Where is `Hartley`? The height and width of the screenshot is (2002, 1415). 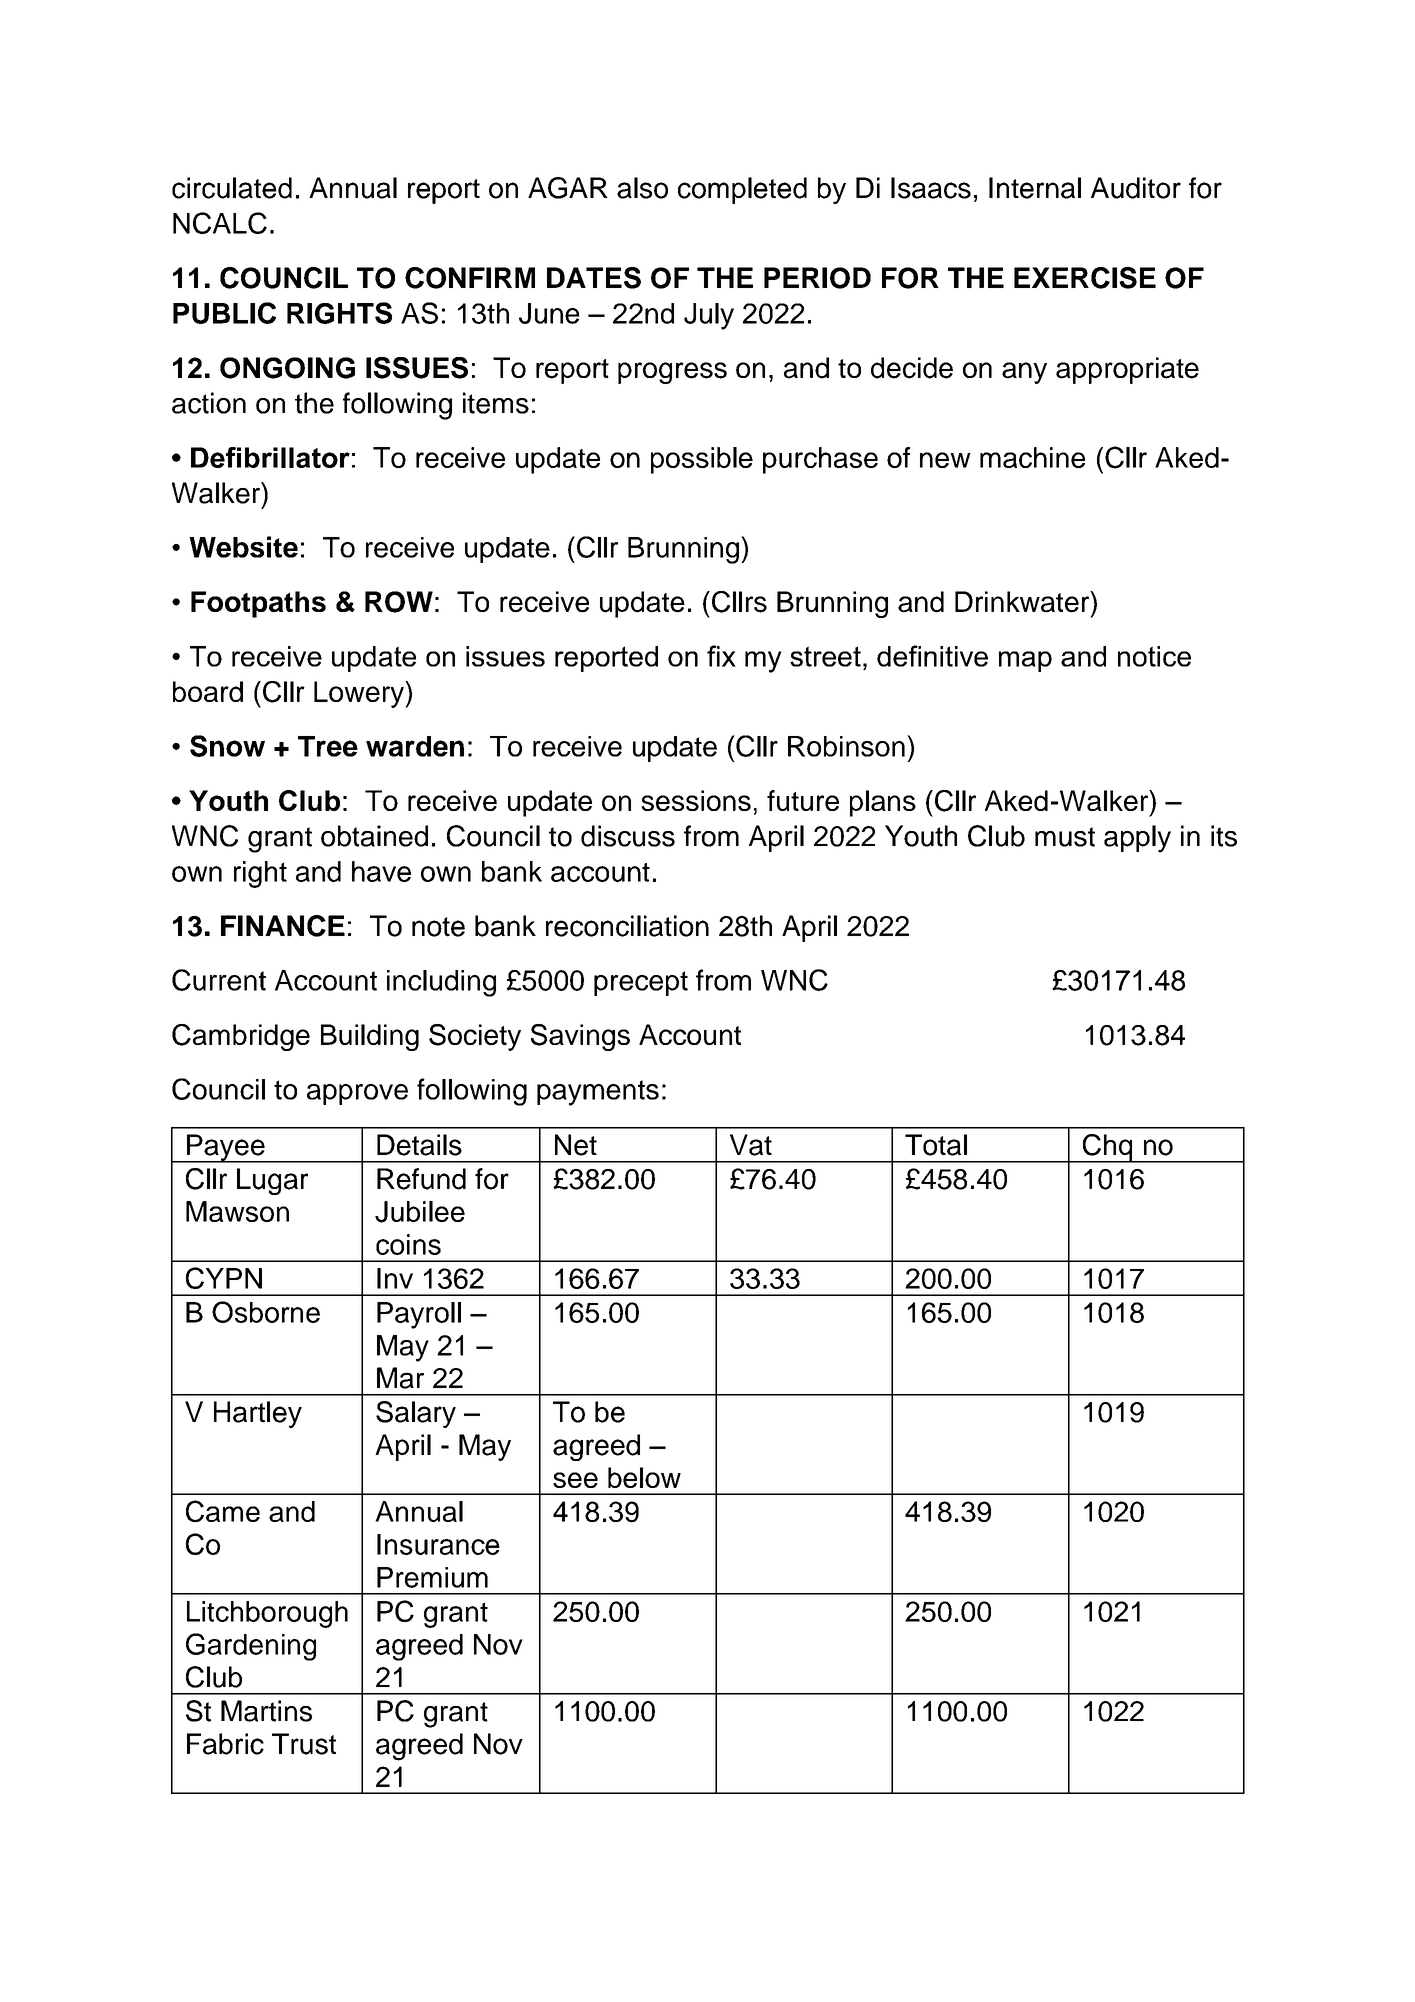
Hartley is located at coordinates (258, 1414).
